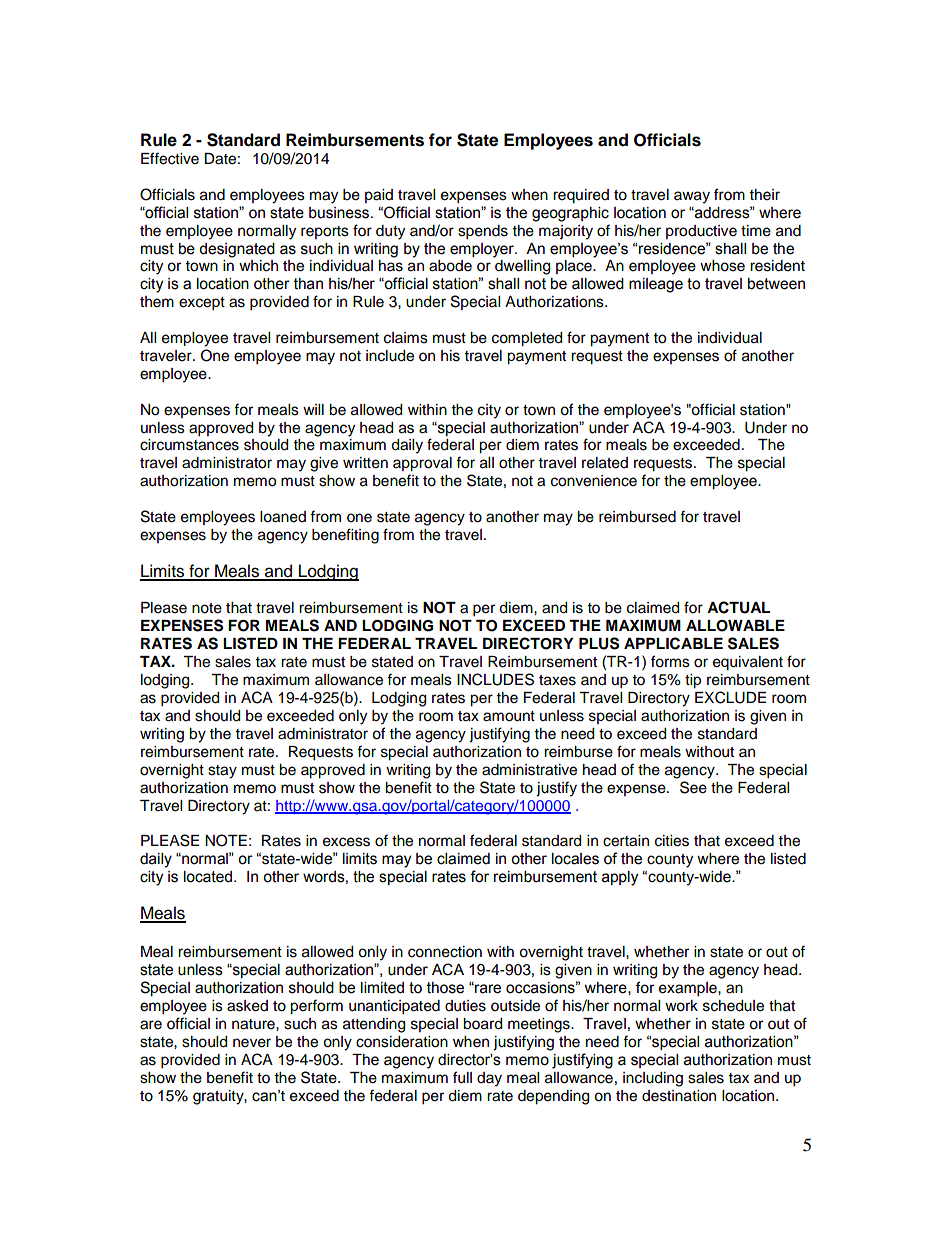  What do you see at coordinates (189, 445) in the screenshot?
I see `circumstances` at bounding box center [189, 445].
